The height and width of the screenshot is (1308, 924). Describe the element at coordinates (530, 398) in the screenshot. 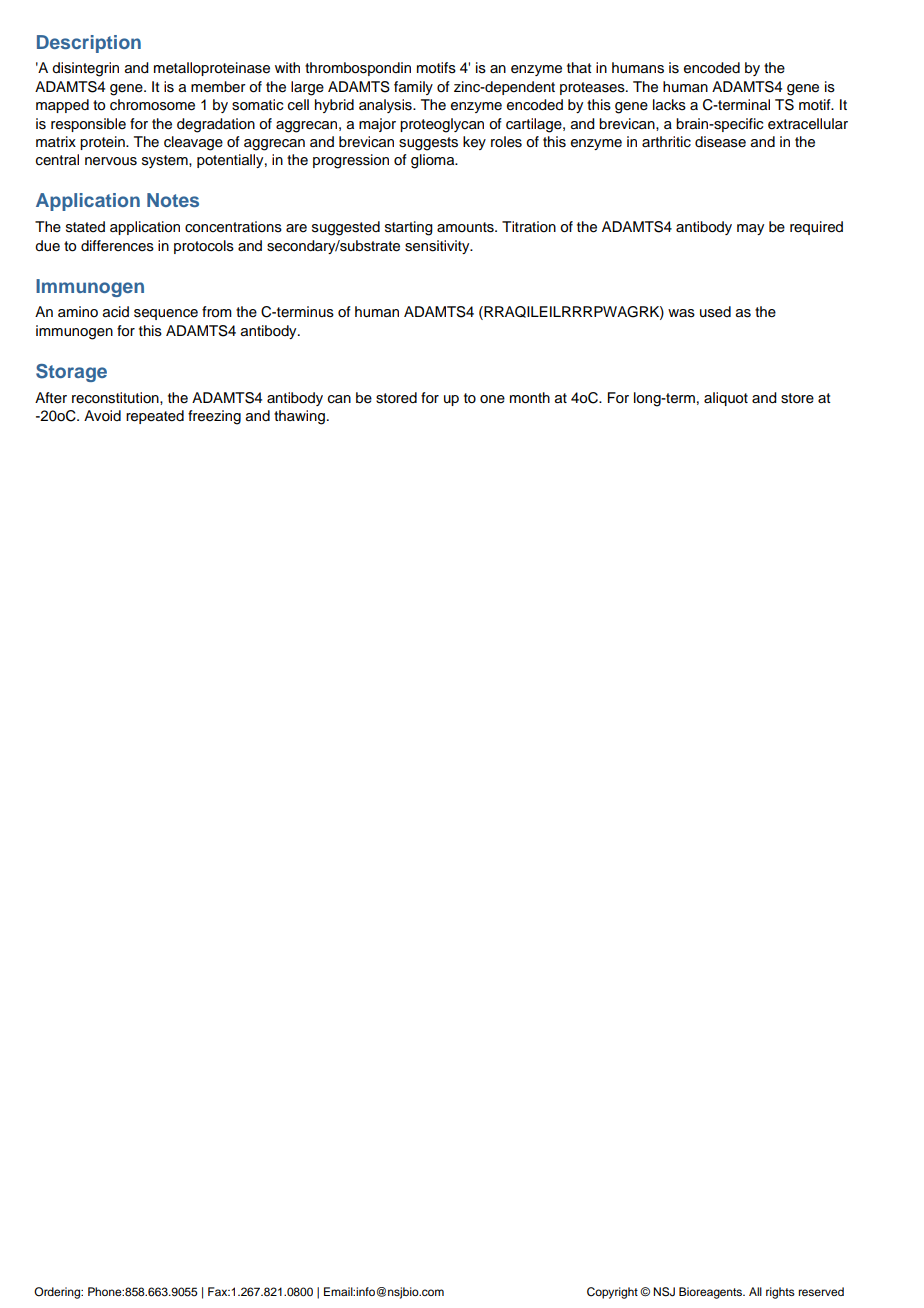

I see `month` at that location.
